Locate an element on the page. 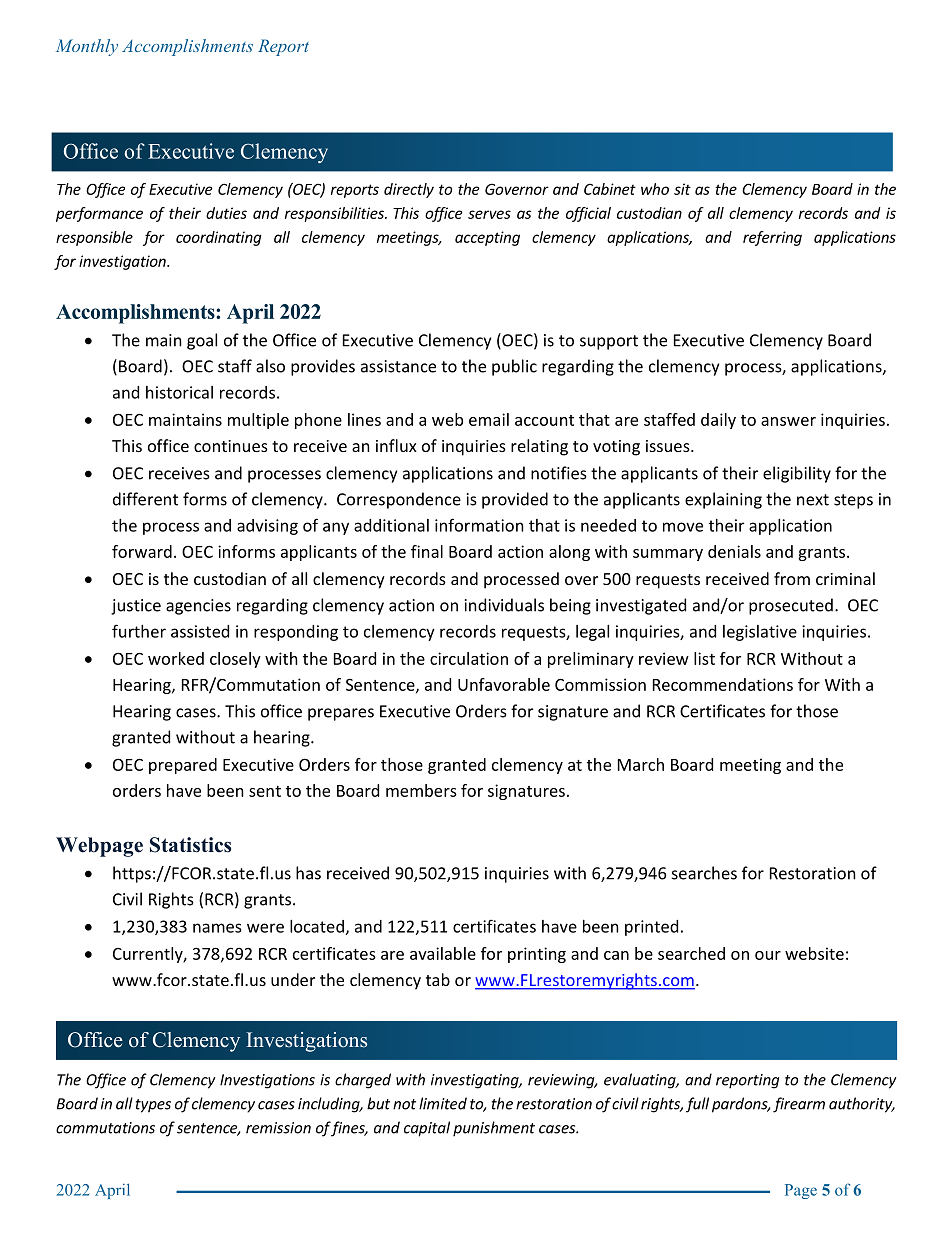 Image resolution: width=952 pixels, height=1233 pixels. from is located at coordinates (792, 578).
